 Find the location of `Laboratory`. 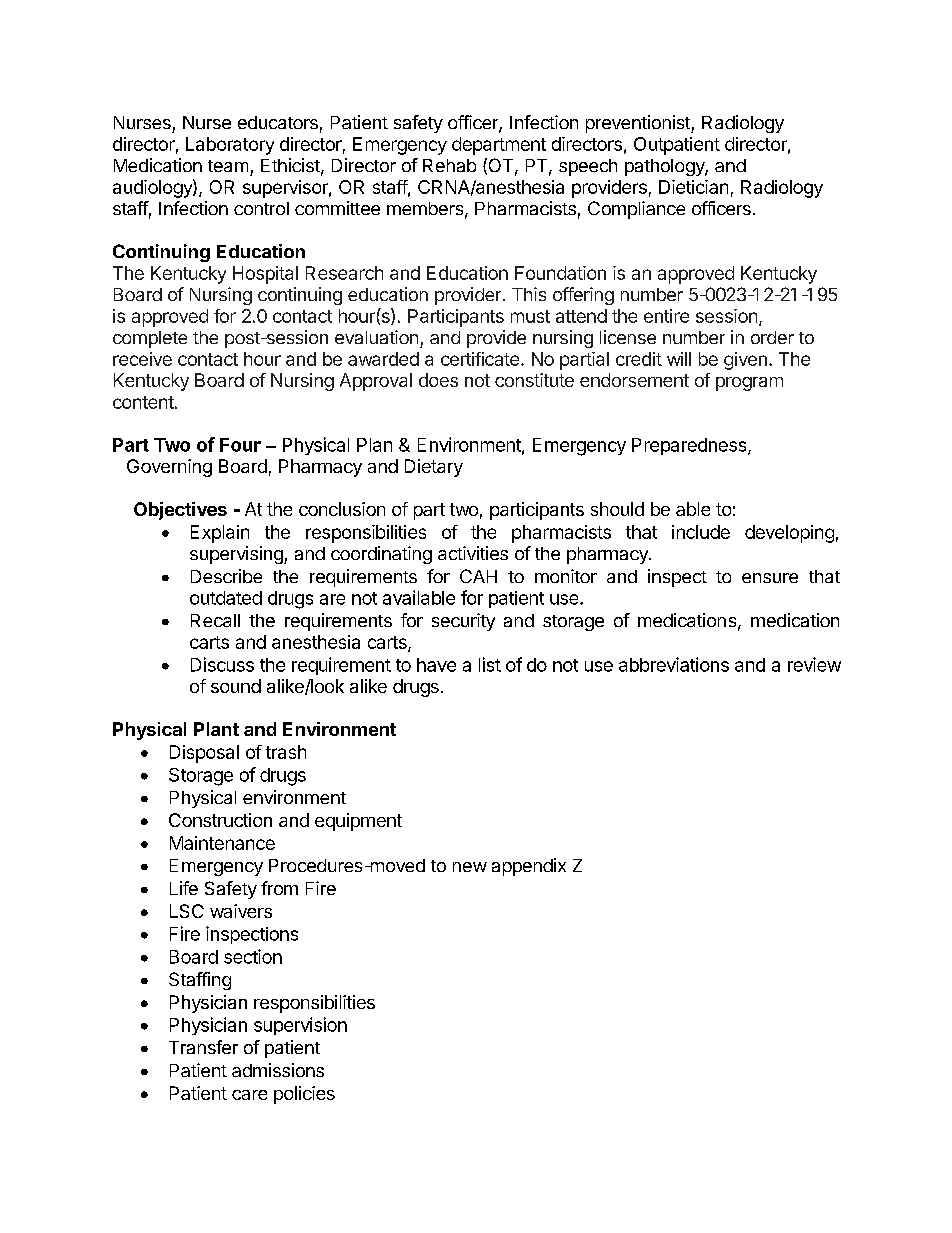

Laboratory is located at coordinates (230, 146).
